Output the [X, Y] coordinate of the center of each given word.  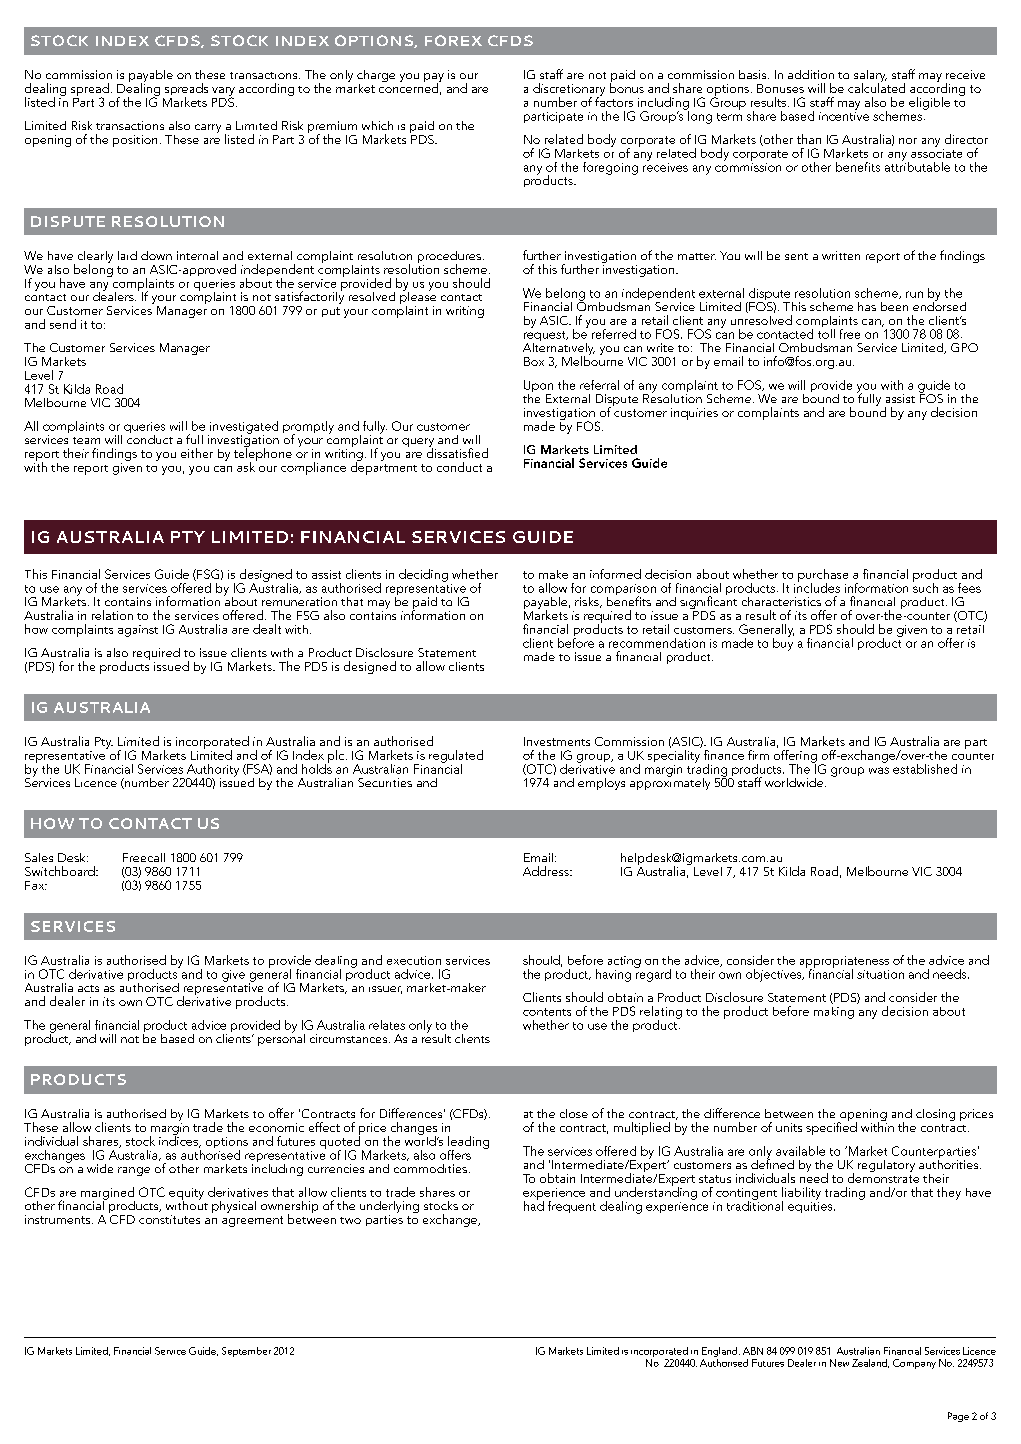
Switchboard [61, 871]
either [197, 453]
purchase [823, 576]
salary [870, 77]
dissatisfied [457, 452]
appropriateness [844, 963]
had [534, 1204]
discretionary [569, 91]
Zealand [870, 1363]
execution [414, 960]
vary [223, 93]
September [246, 1352]
